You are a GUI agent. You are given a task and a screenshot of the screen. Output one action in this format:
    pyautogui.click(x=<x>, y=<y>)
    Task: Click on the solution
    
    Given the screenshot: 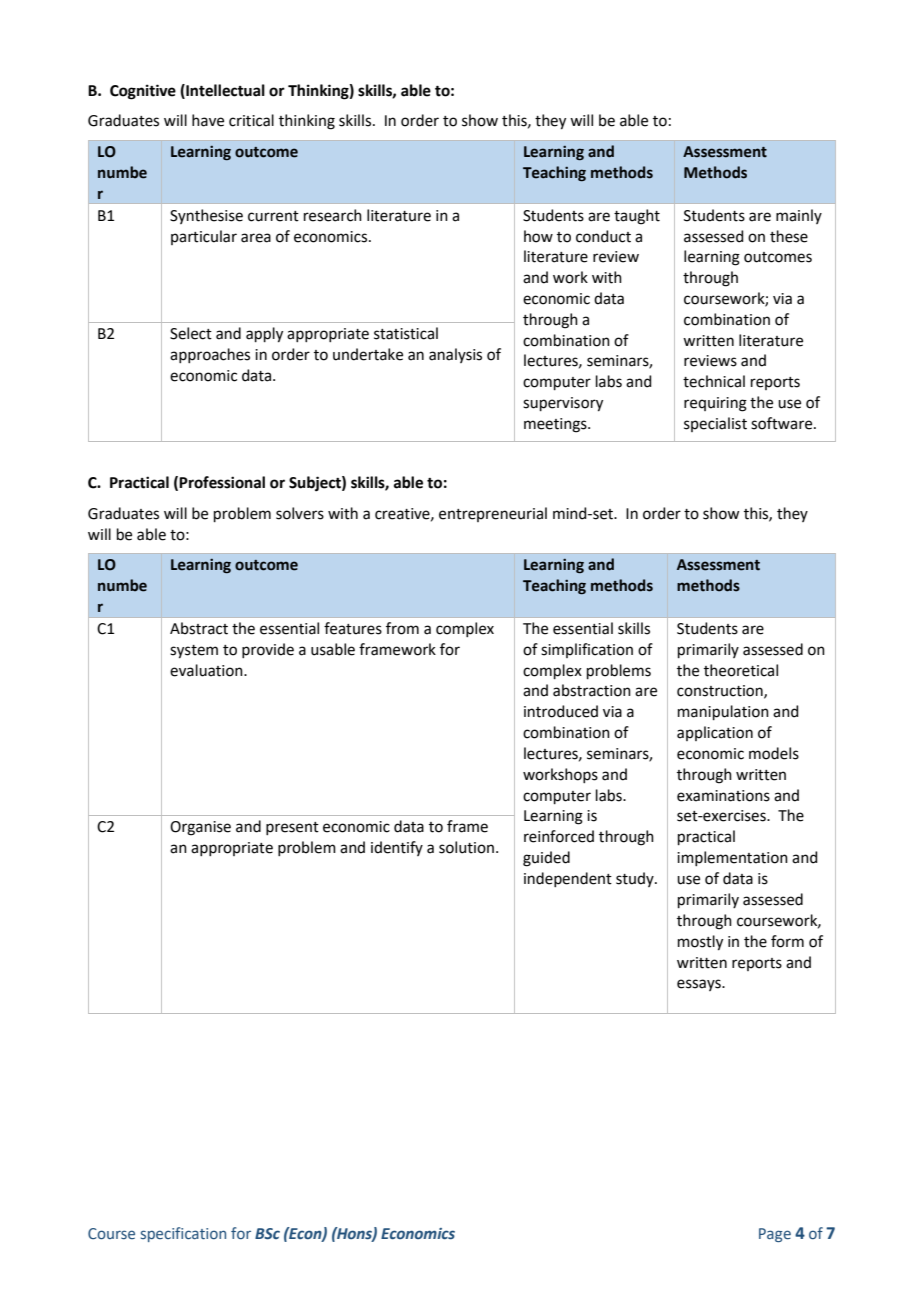 What is the action you would take?
    pyautogui.click(x=466, y=847)
